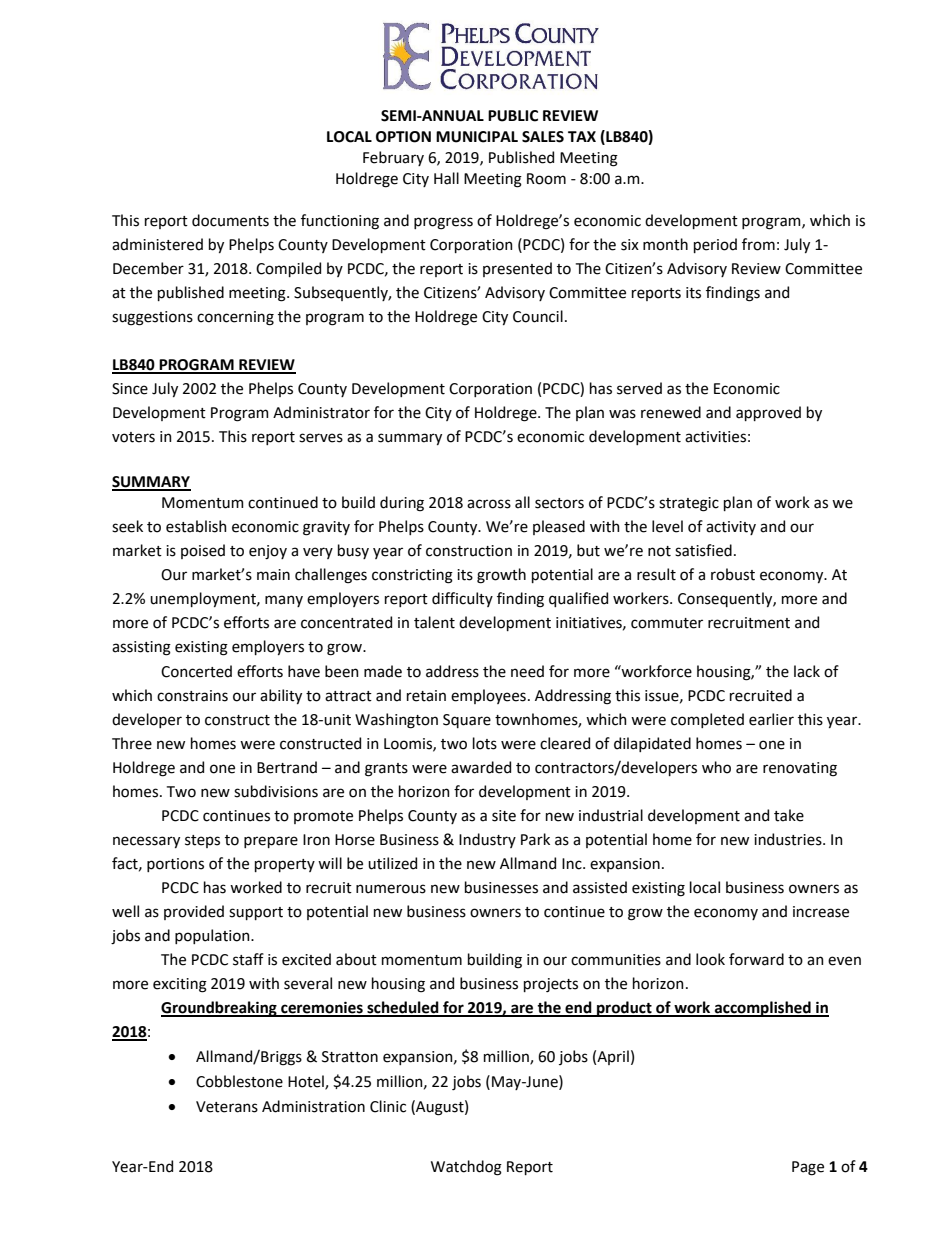 This image has height=1233, width=952. Describe the element at coordinates (194, 912) in the image. I see `provided` at that location.
